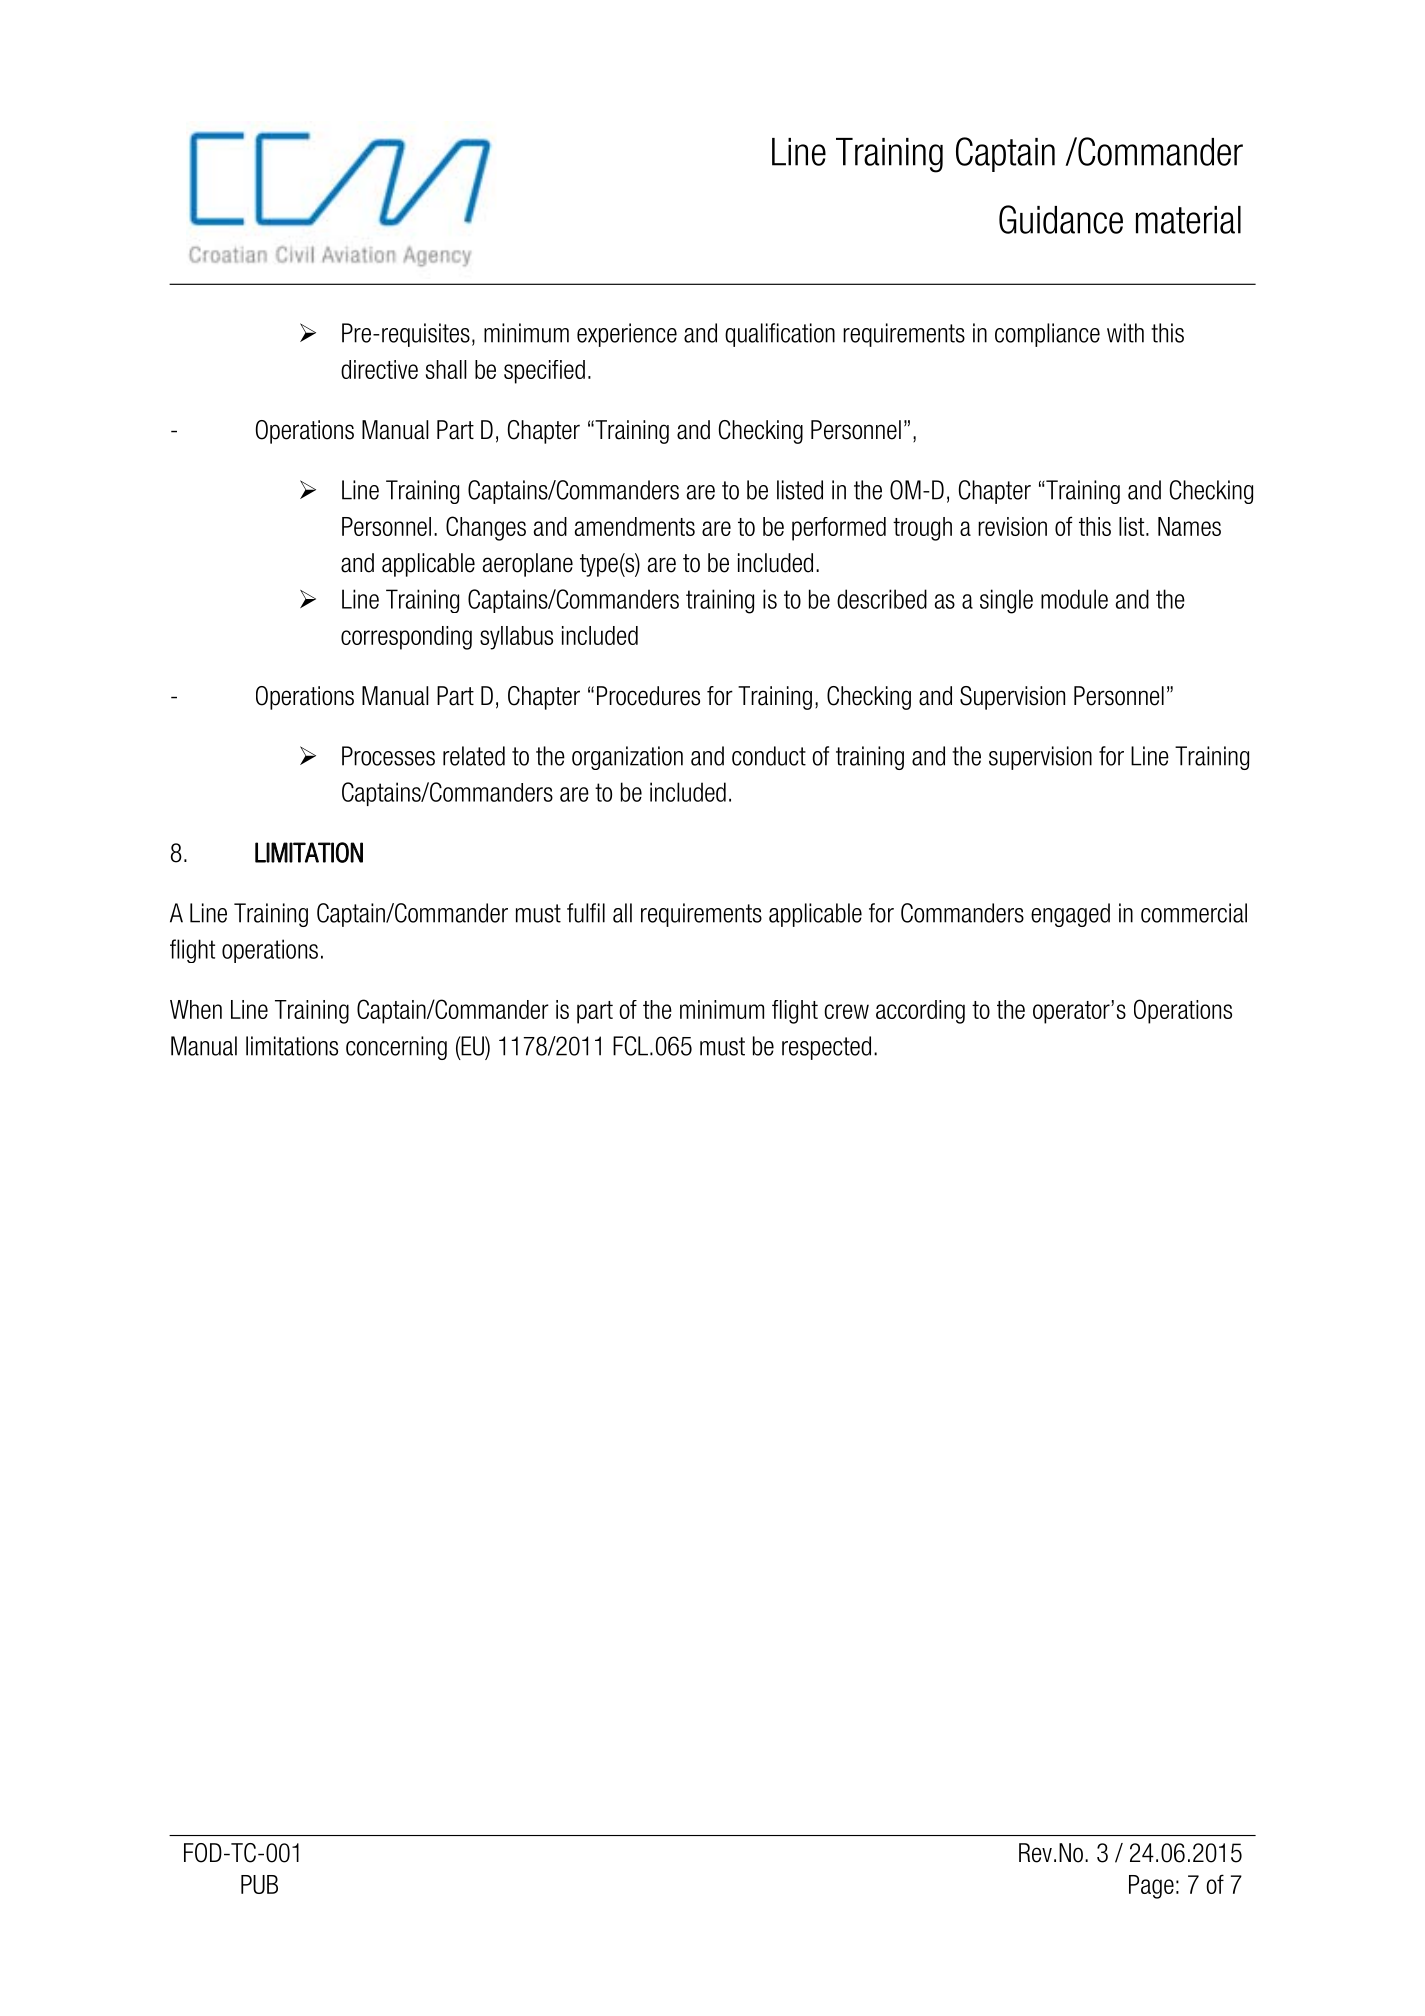  What do you see at coordinates (826, 1048) in the screenshot?
I see `respected` at bounding box center [826, 1048].
